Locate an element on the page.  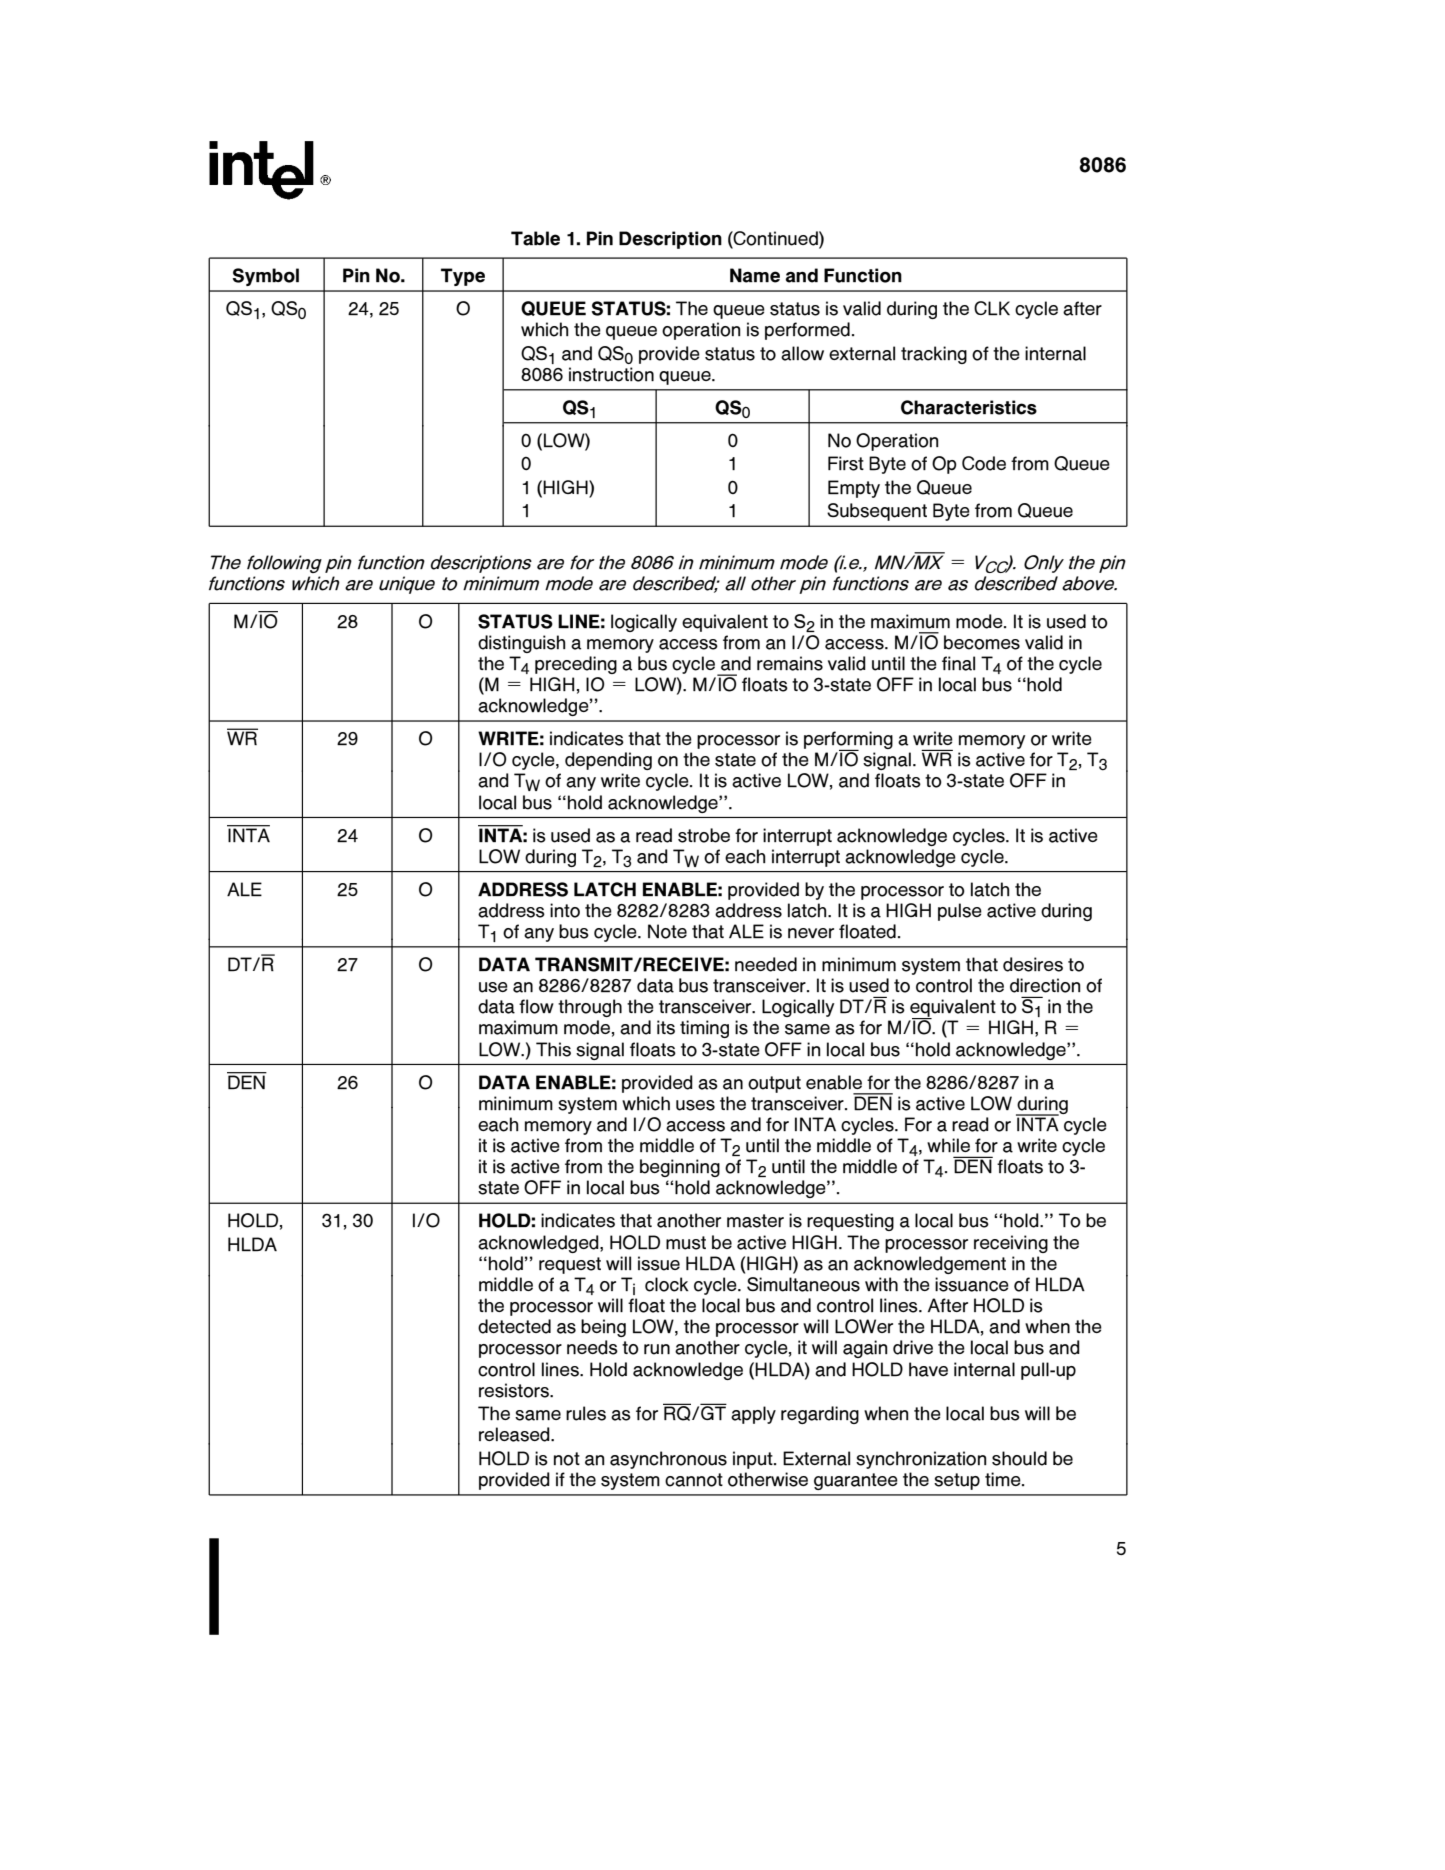
CLK is located at coordinates (992, 308).
